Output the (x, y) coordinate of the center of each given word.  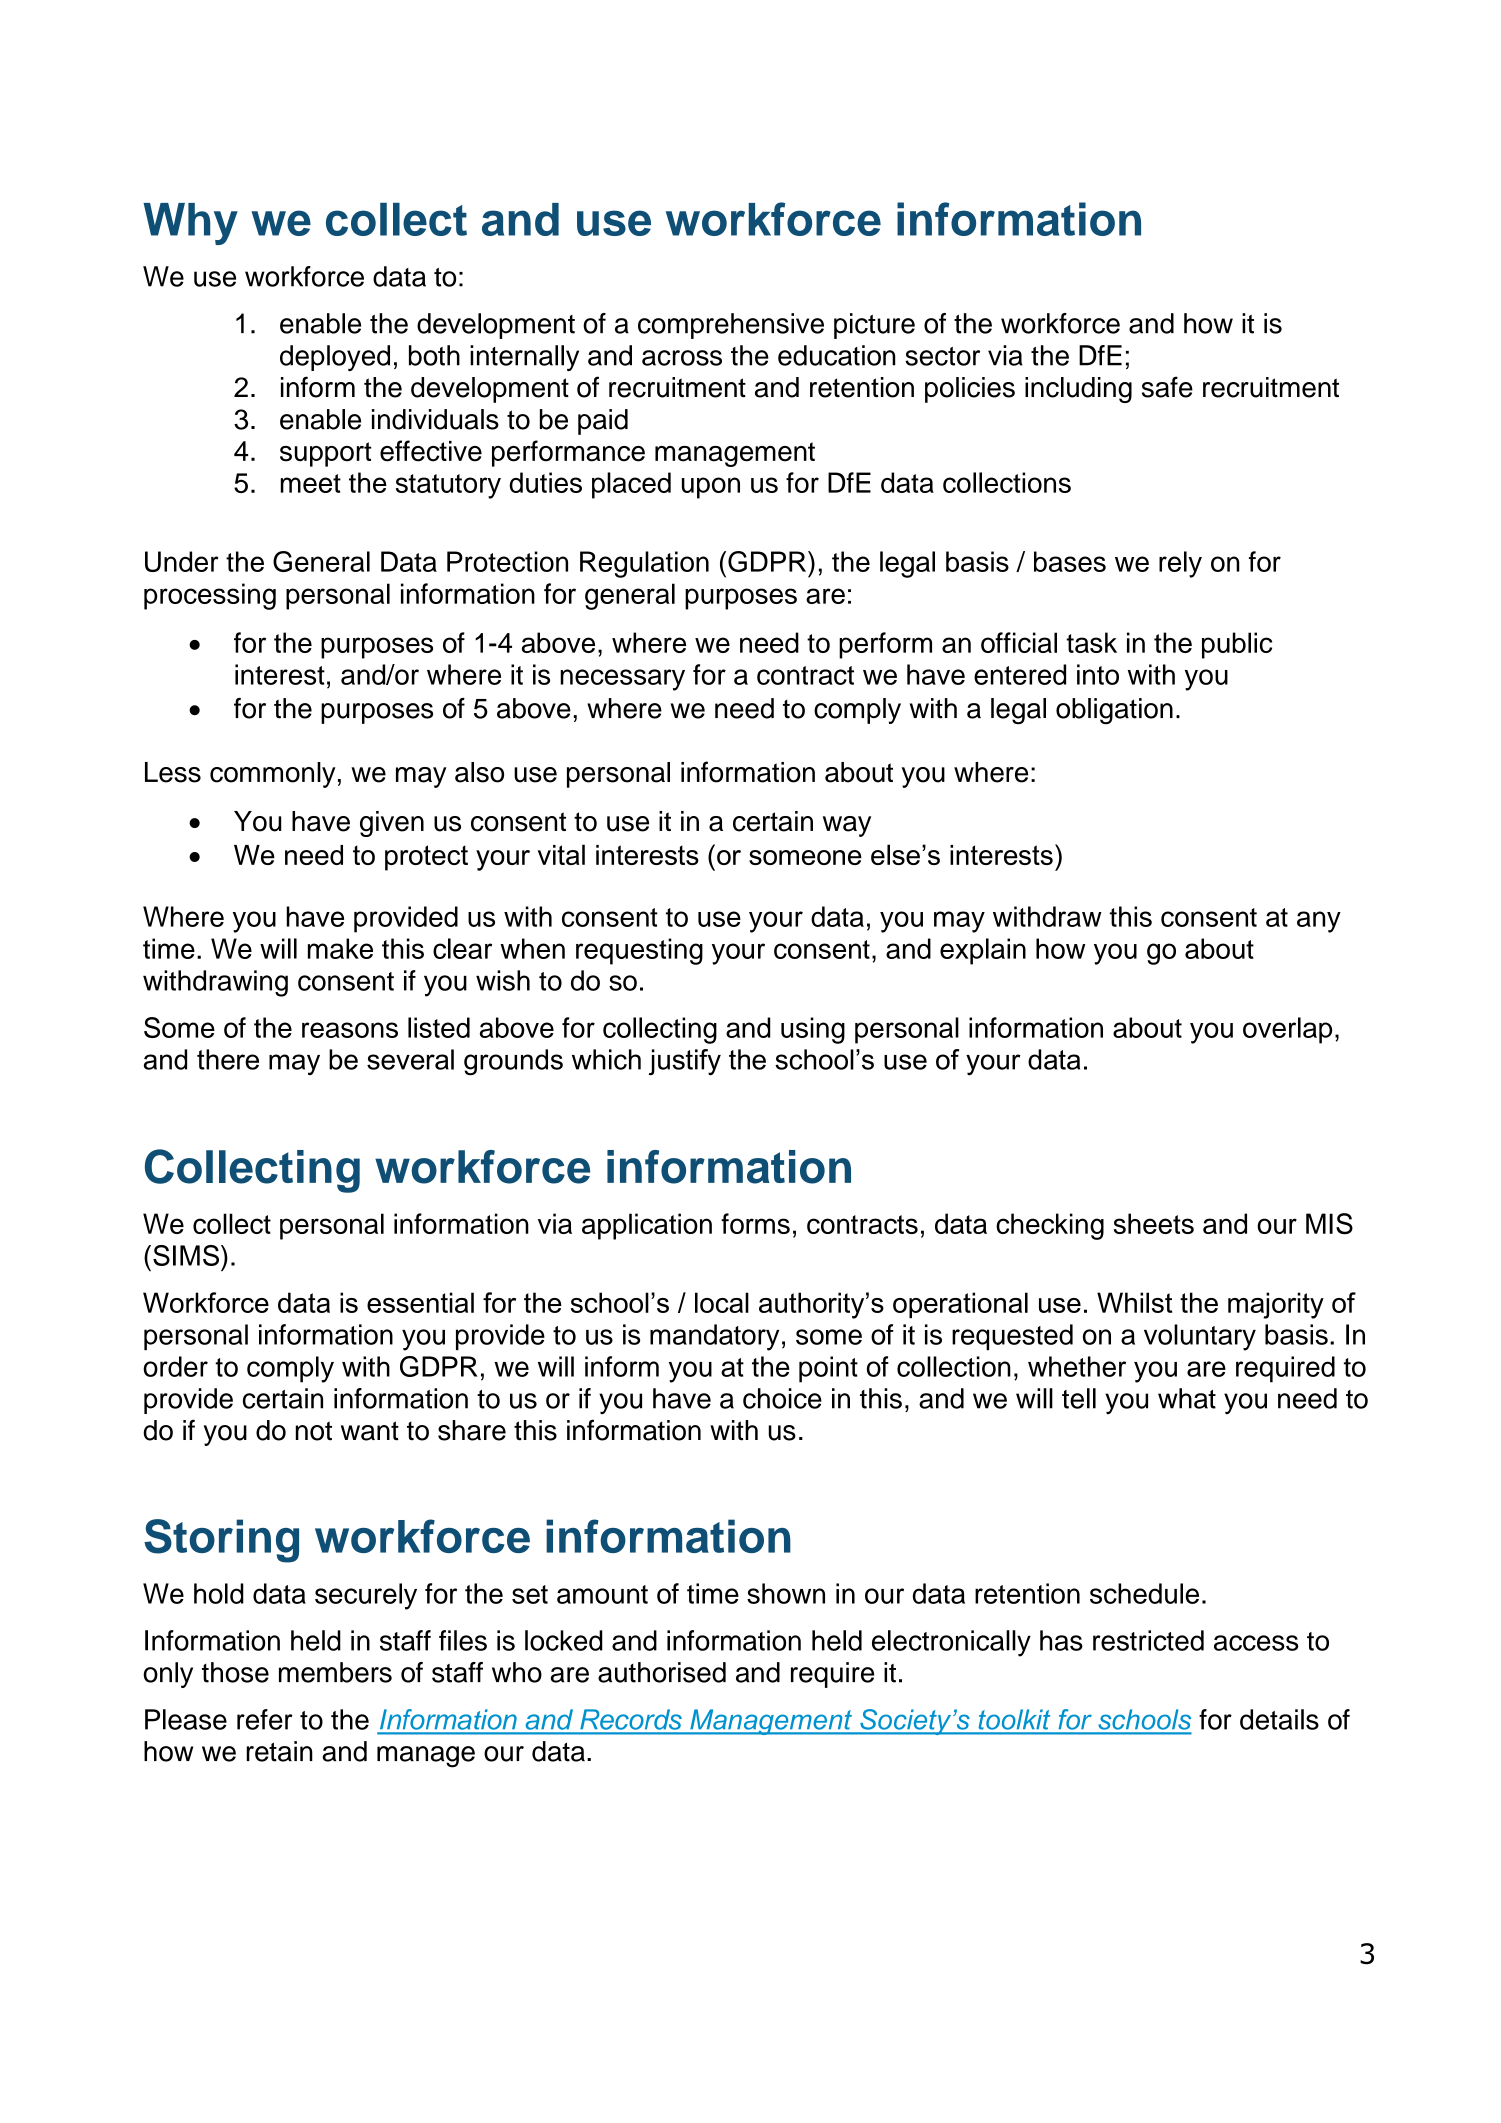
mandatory (714, 1337)
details (1279, 1719)
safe (1167, 387)
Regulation (644, 564)
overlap (1287, 1030)
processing (210, 596)
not (314, 1431)
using (813, 1030)
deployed (335, 358)
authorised (662, 1672)
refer (265, 1719)
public (1237, 645)
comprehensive (731, 326)
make (340, 948)
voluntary (1200, 1337)
